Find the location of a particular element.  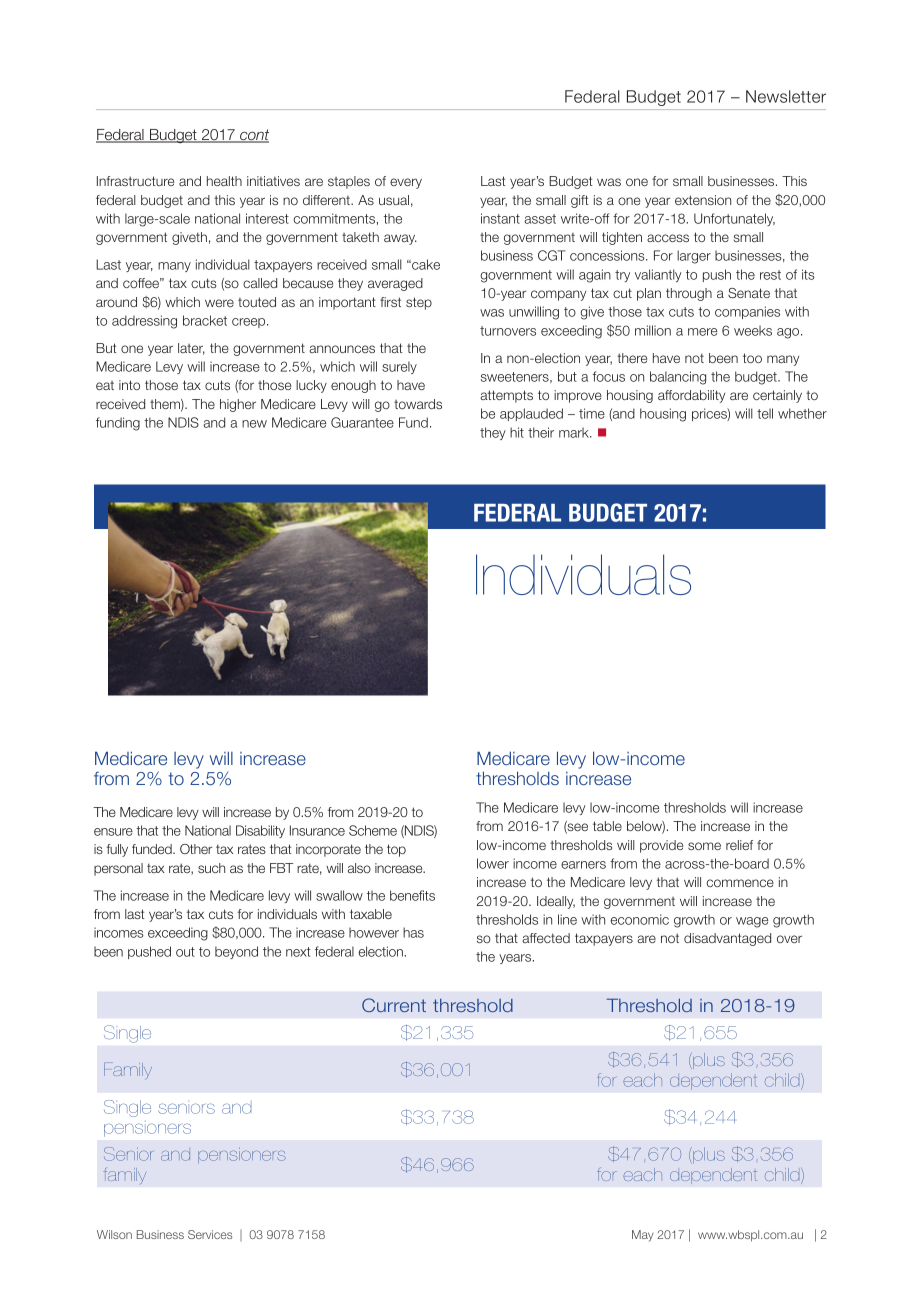

May is located at coordinates (642, 1236).
